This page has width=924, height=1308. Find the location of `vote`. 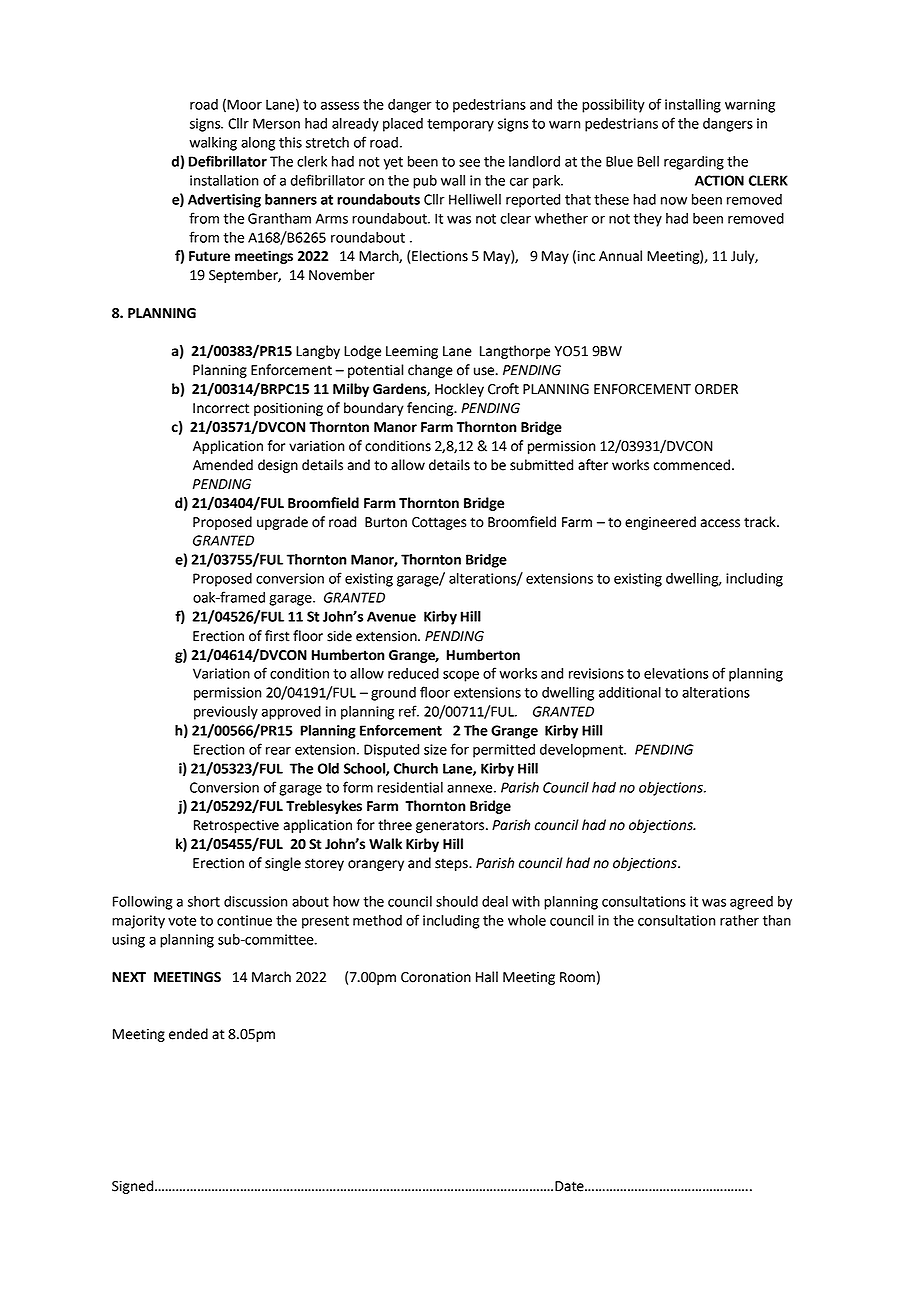

vote is located at coordinates (182, 921).
